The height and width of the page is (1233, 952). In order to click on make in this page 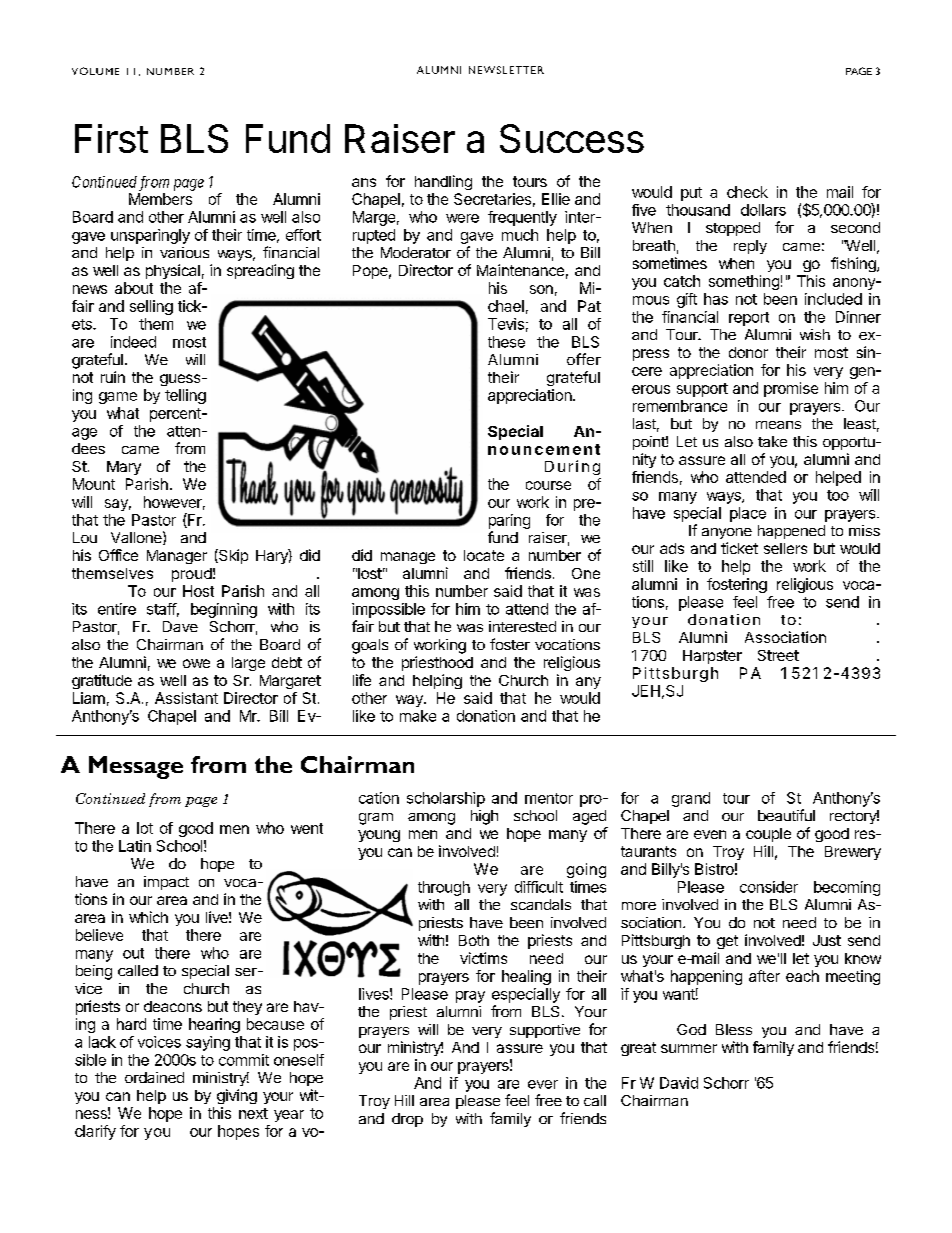, I will do `click(418, 716)`.
